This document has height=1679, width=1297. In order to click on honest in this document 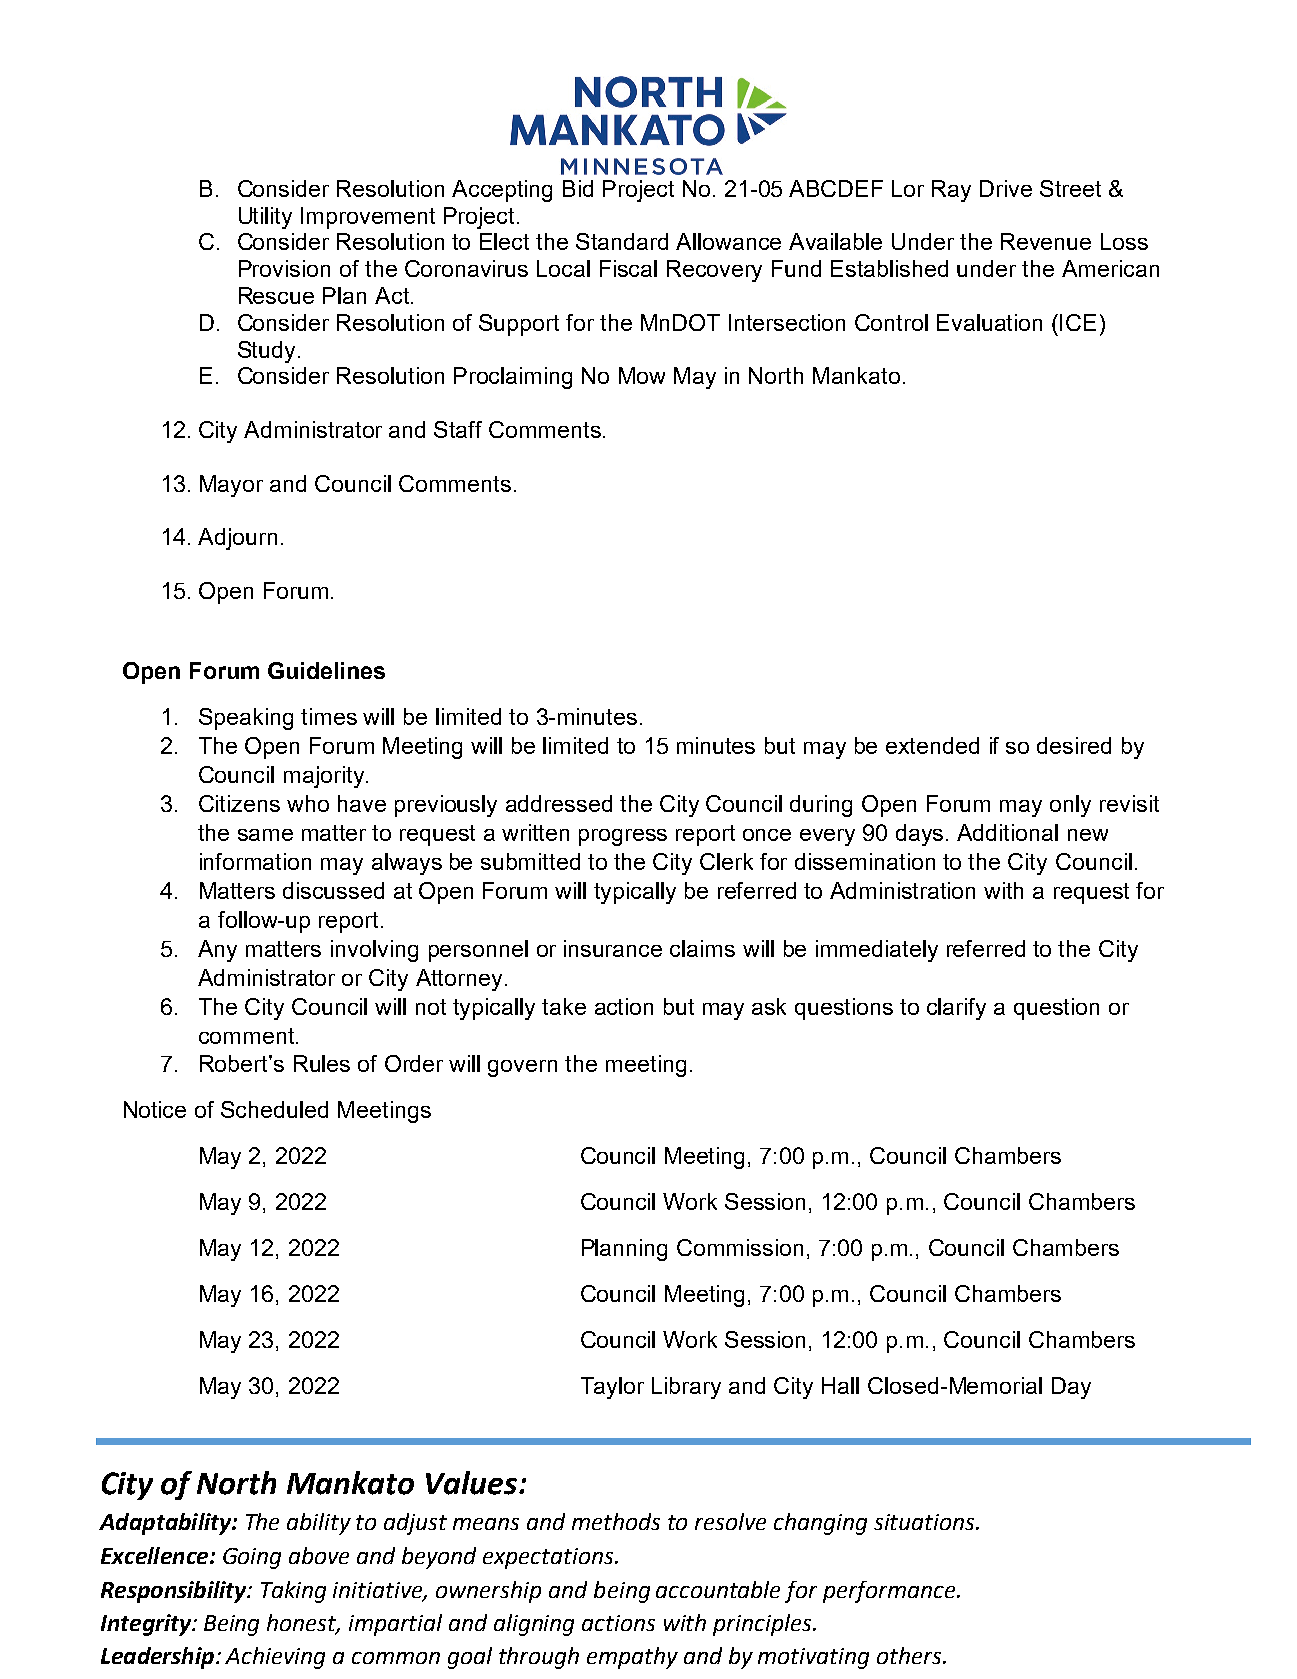, I will do `click(303, 1624)`.
